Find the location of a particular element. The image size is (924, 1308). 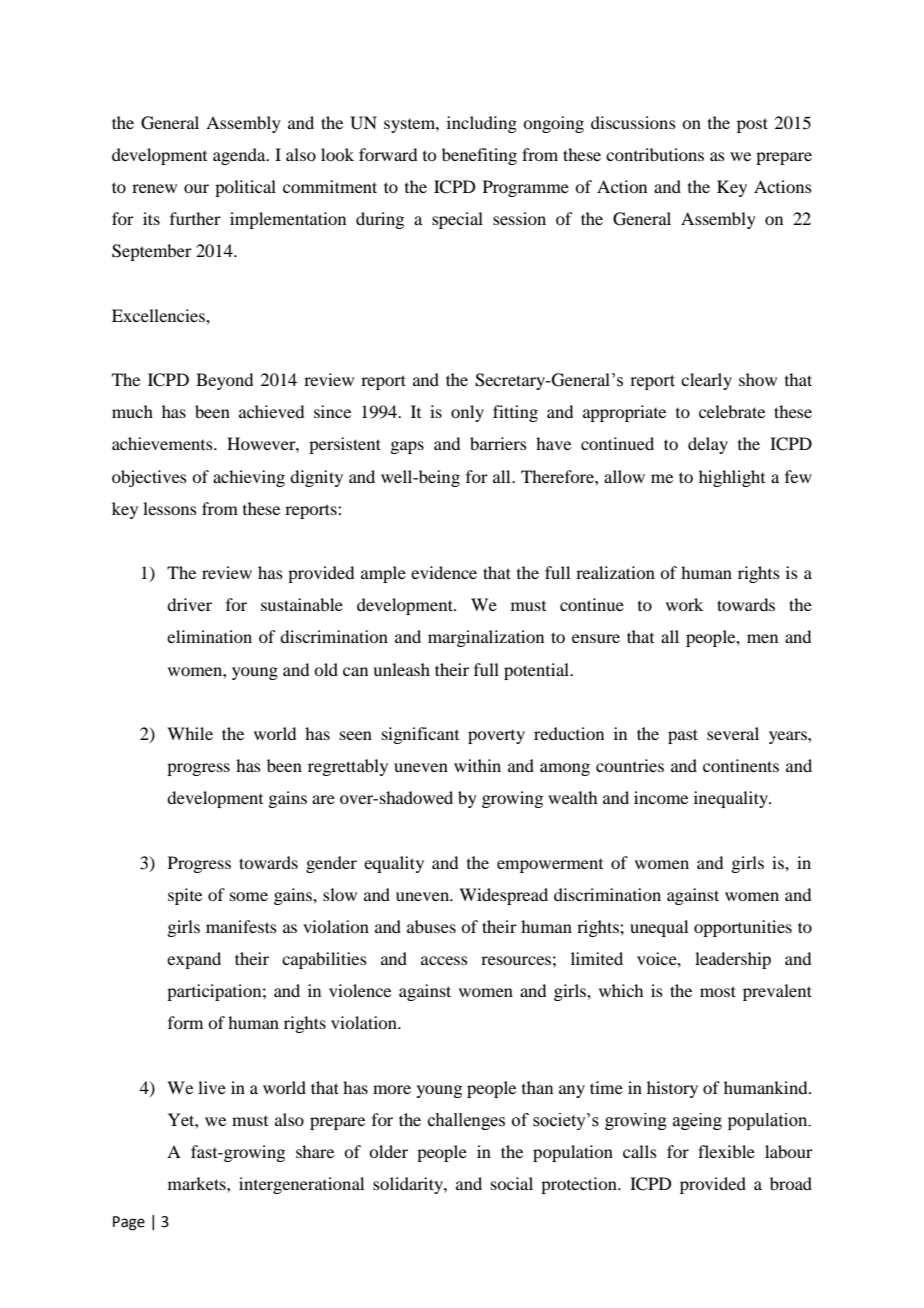

benefiting is located at coordinates (479, 156).
